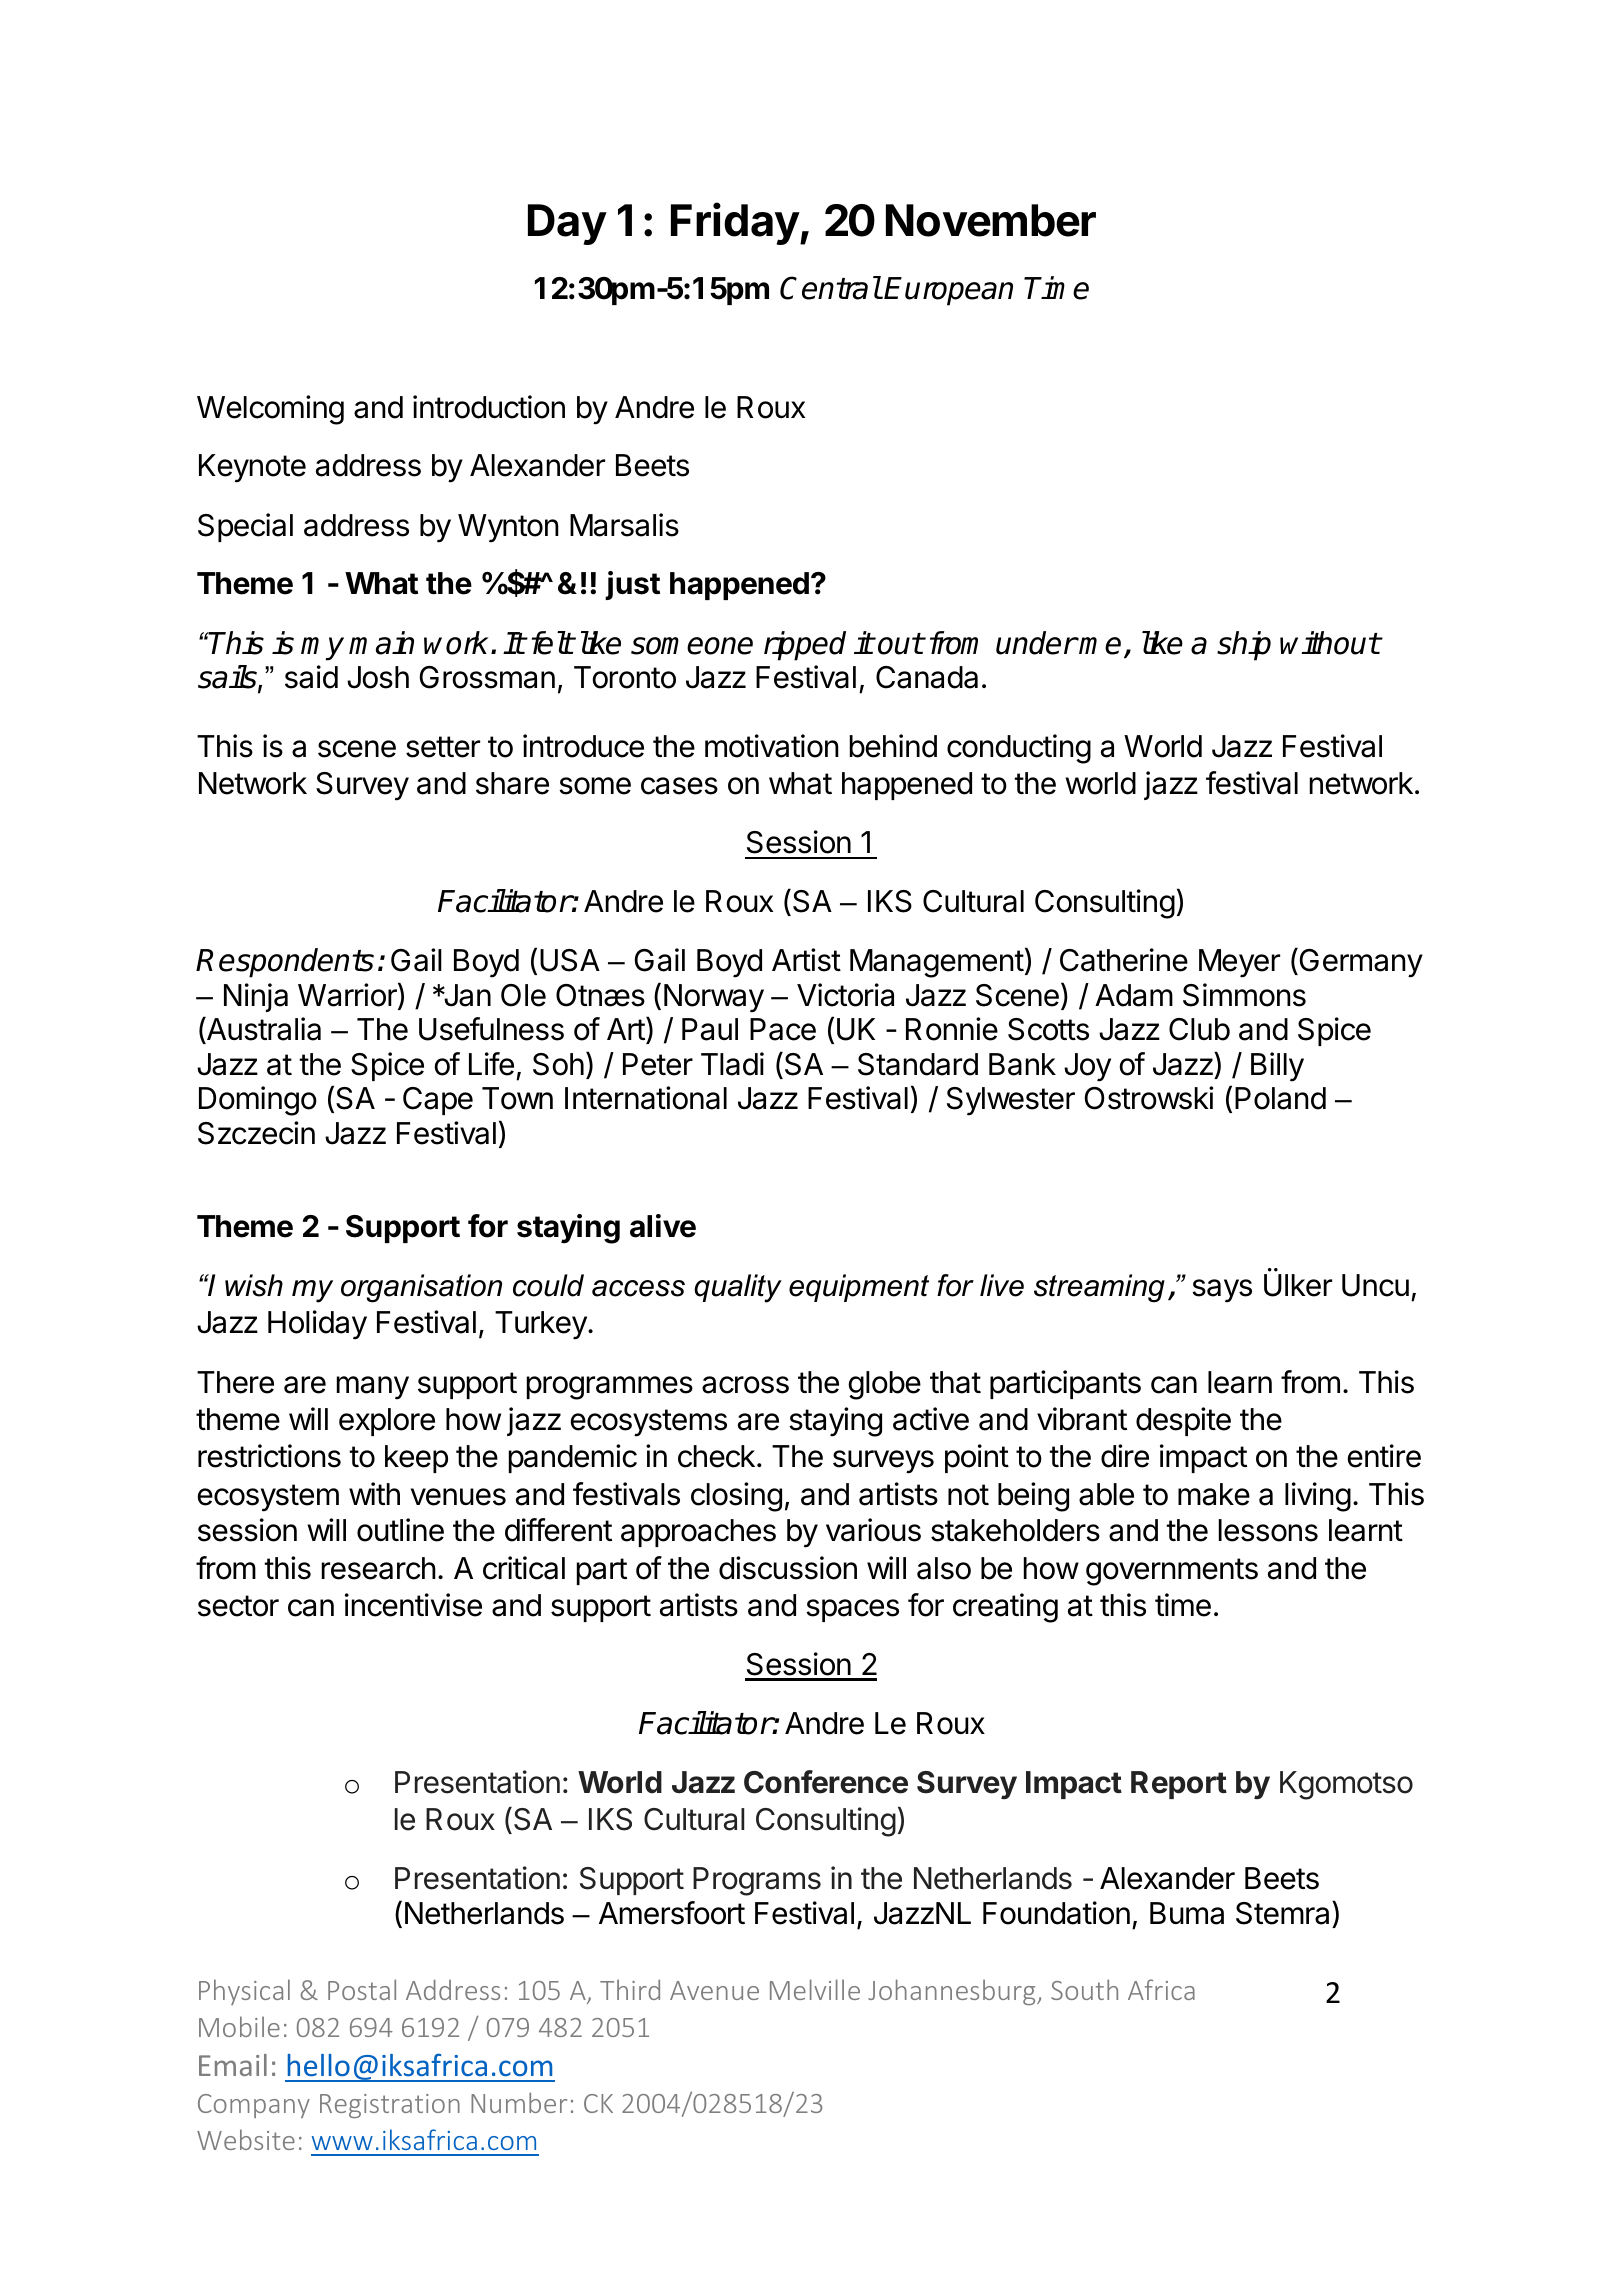 This screenshot has width=1622, height=2295. Describe the element at coordinates (270, 410) in the screenshot. I see `Welcoming` at that location.
